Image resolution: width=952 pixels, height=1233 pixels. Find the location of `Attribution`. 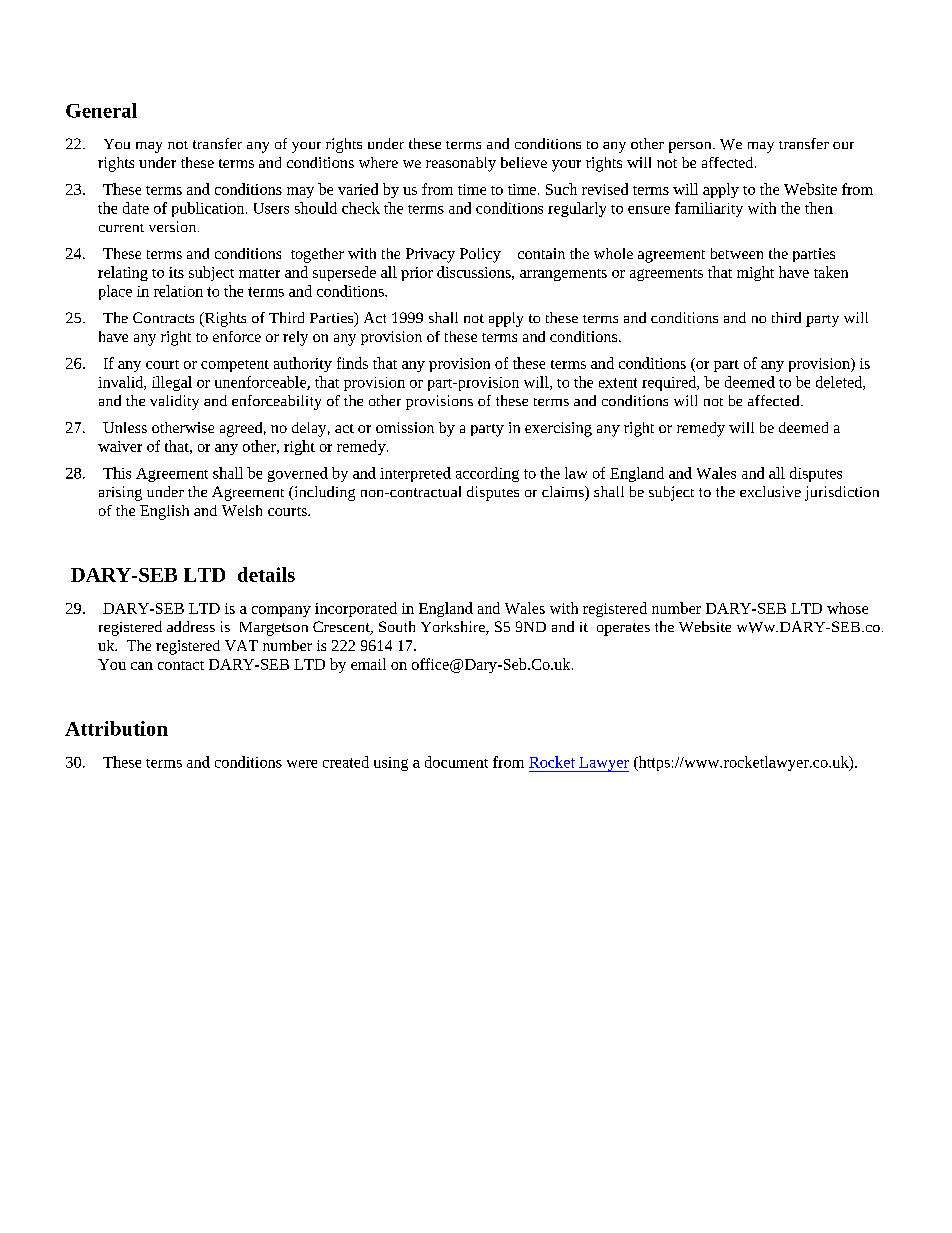

Attribution is located at coordinates (116, 728).
